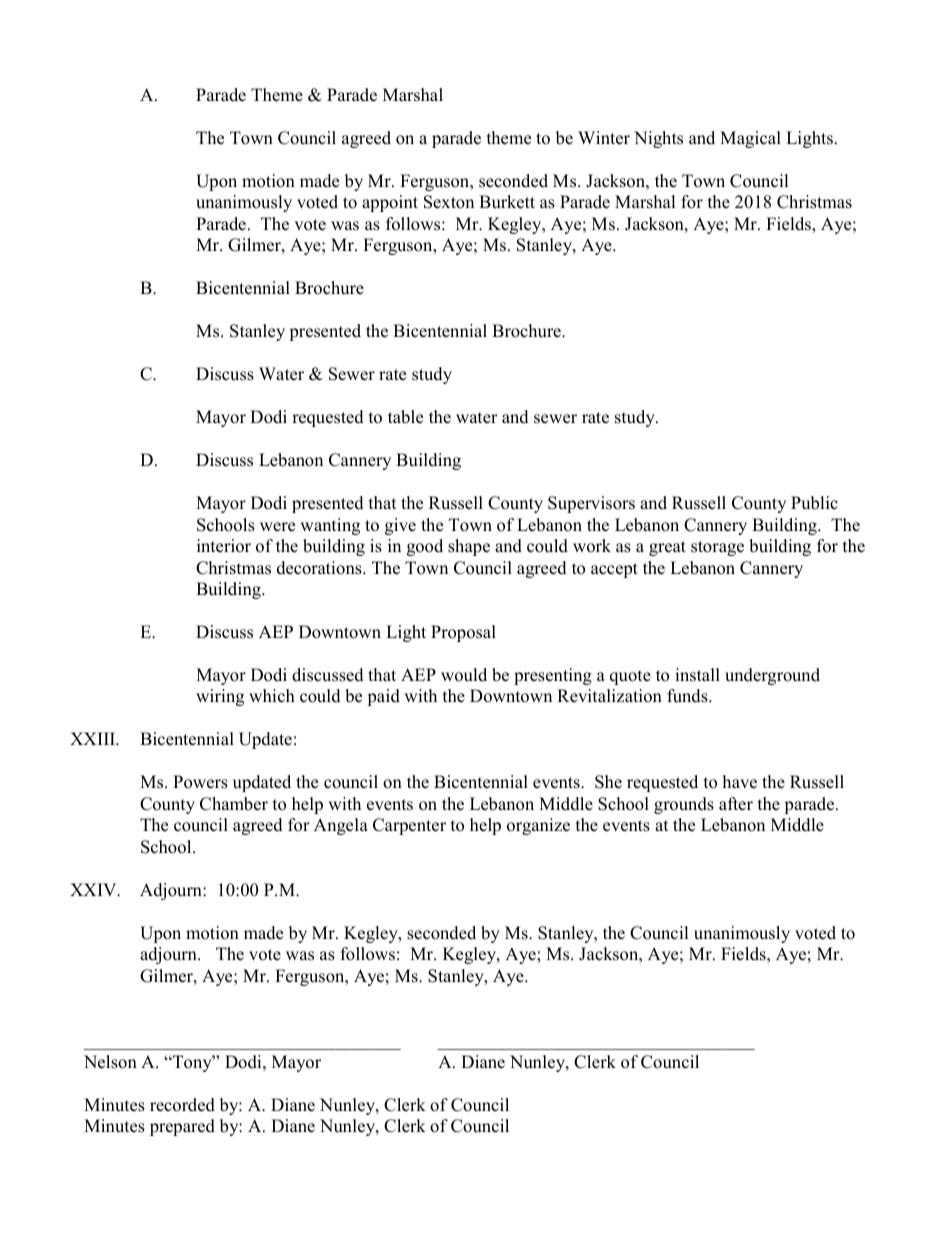  What do you see at coordinates (400, 526) in the screenshot?
I see `give` at bounding box center [400, 526].
